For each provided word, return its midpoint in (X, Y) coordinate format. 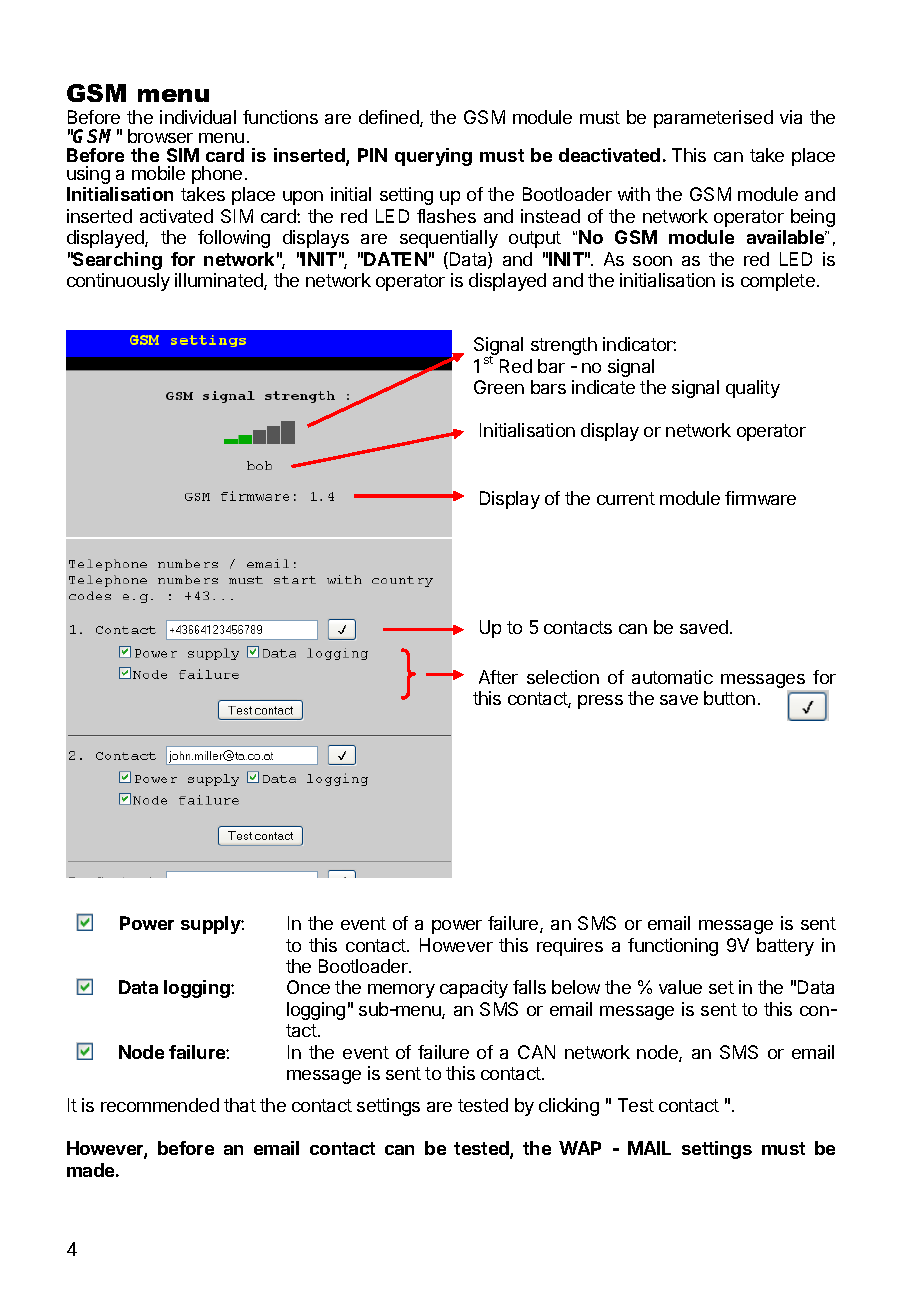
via (791, 117)
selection (563, 677)
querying (433, 157)
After (498, 677)
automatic (672, 677)
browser (160, 136)
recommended (160, 1105)
